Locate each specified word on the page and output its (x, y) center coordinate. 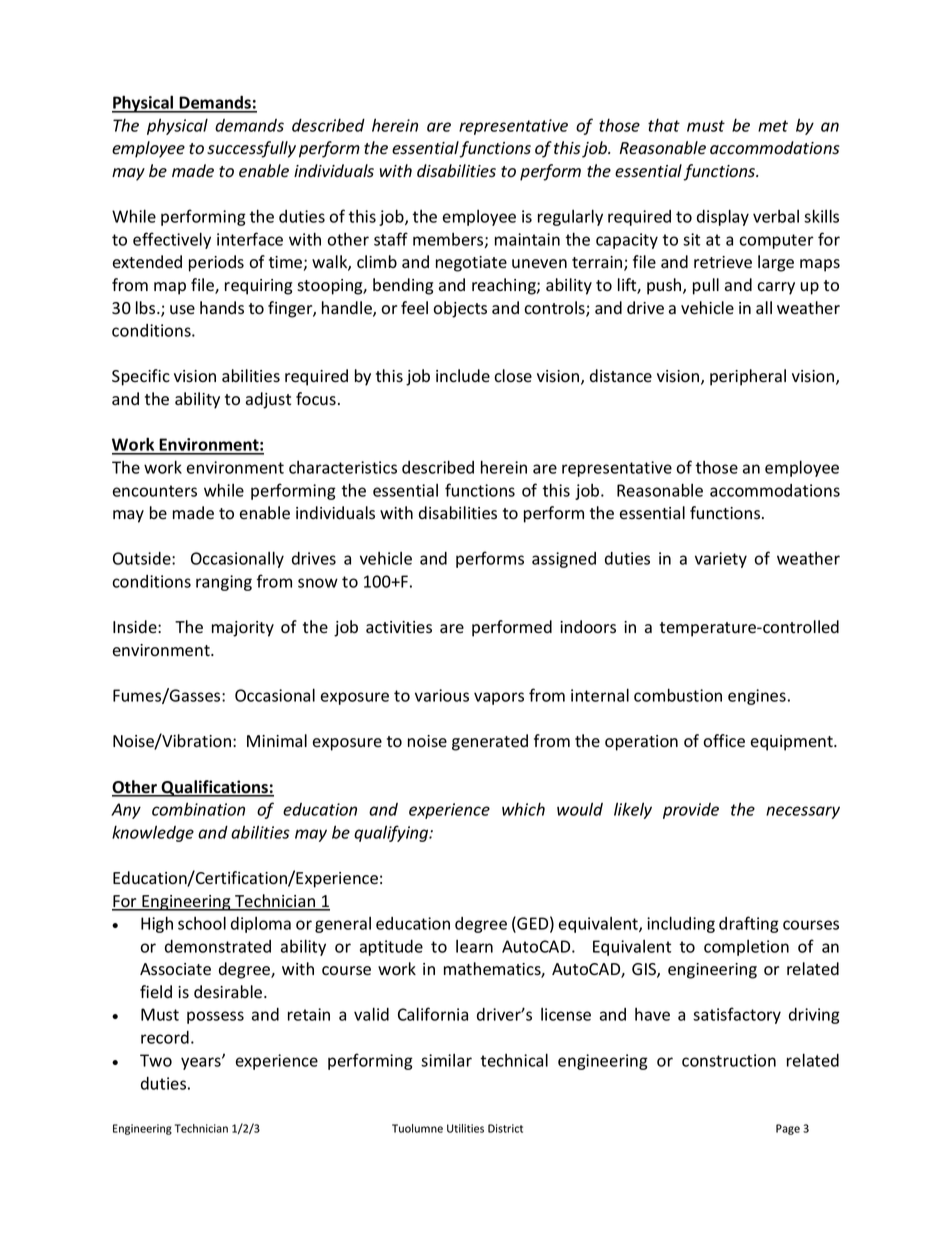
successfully (251, 149)
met (773, 126)
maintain (527, 239)
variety (721, 560)
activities (399, 627)
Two (156, 1060)
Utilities (465, 1128)
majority (243, 629)
